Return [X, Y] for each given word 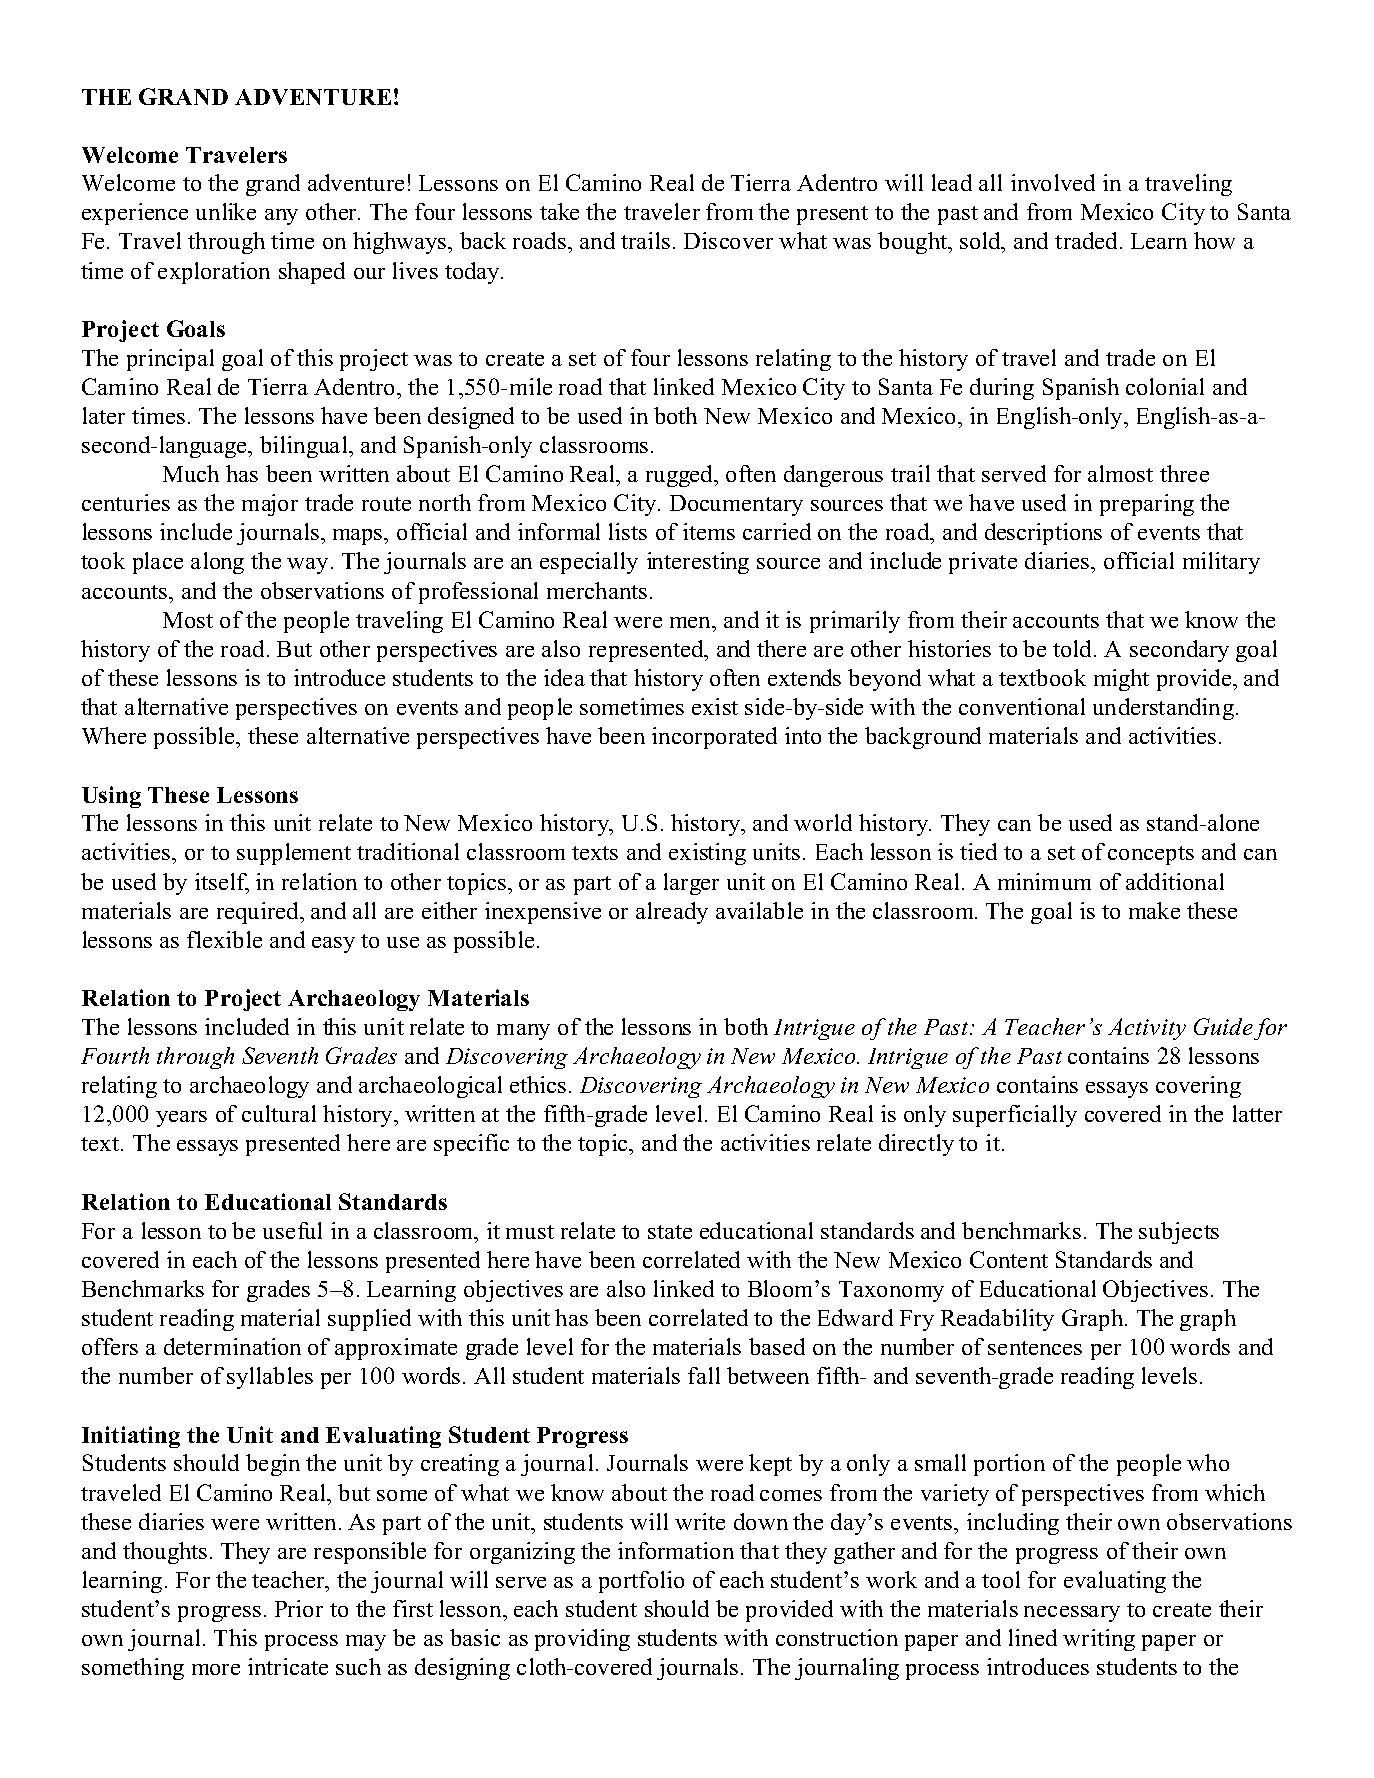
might [1121, 680]
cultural [279, 1113]
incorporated [714, 738]
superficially [1015, 1116]
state [670, 1232]
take [559, 211]
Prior [299, 1608]
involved [1053, 182]
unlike [226, 211]
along [217, 563]
